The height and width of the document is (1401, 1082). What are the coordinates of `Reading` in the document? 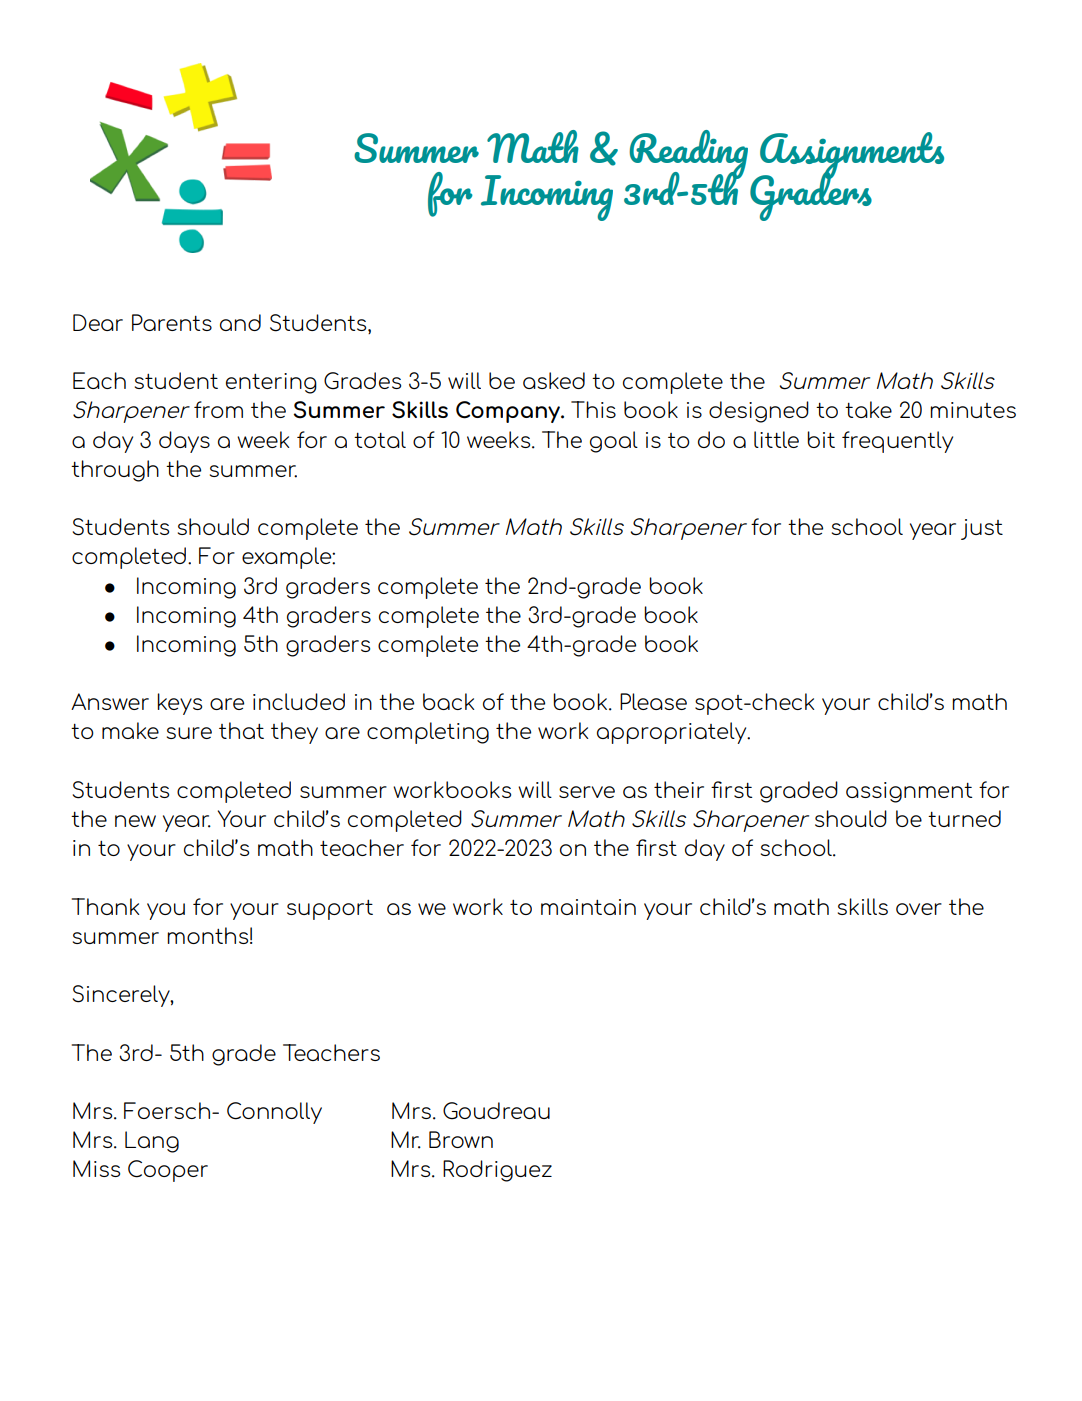 It's located at (688, 155).
